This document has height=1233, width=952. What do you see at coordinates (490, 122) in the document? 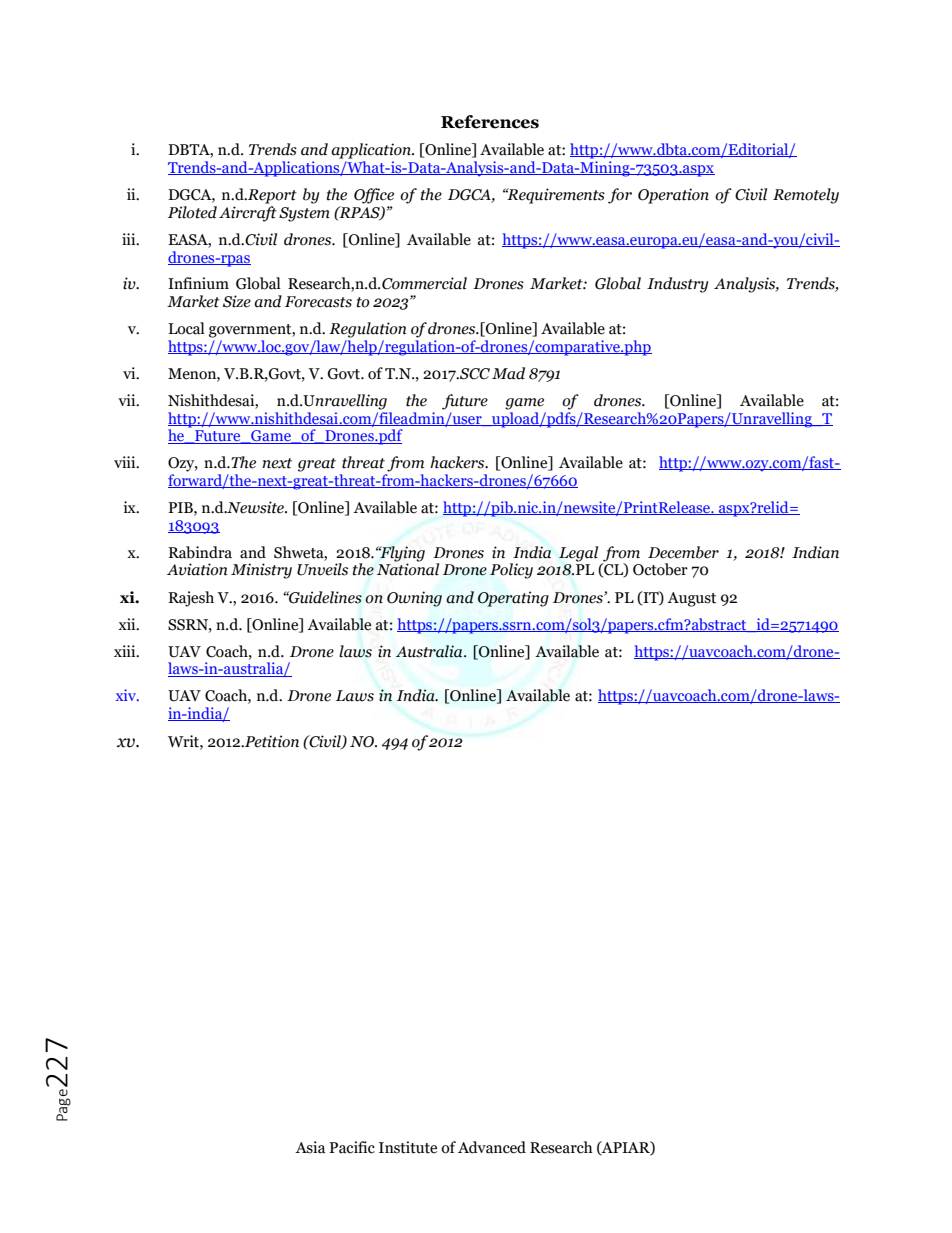
I see `References` at bounding box center [490, 122].
